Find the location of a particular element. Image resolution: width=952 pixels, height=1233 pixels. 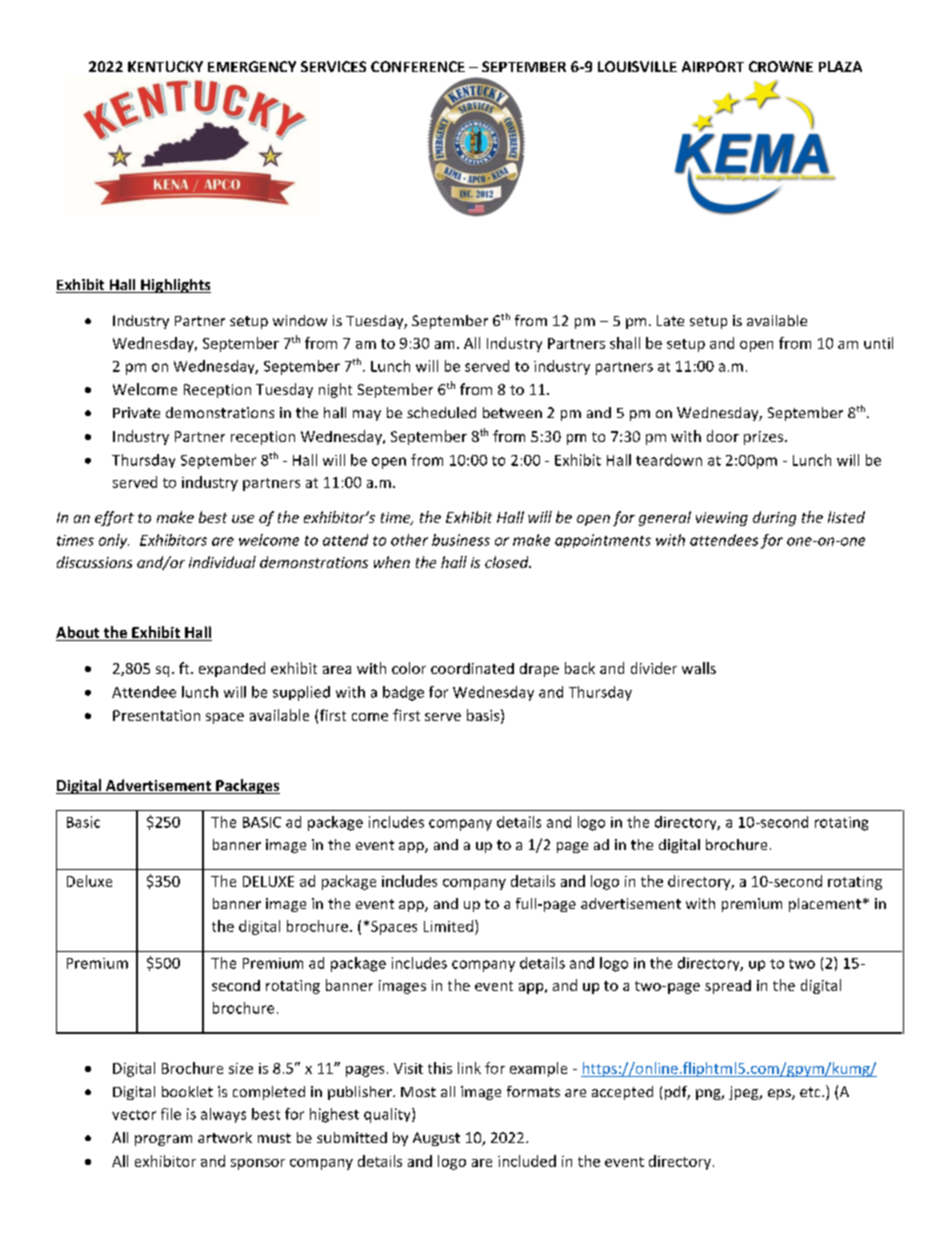

CONFERENCE is located at coordinates (418, 66).
